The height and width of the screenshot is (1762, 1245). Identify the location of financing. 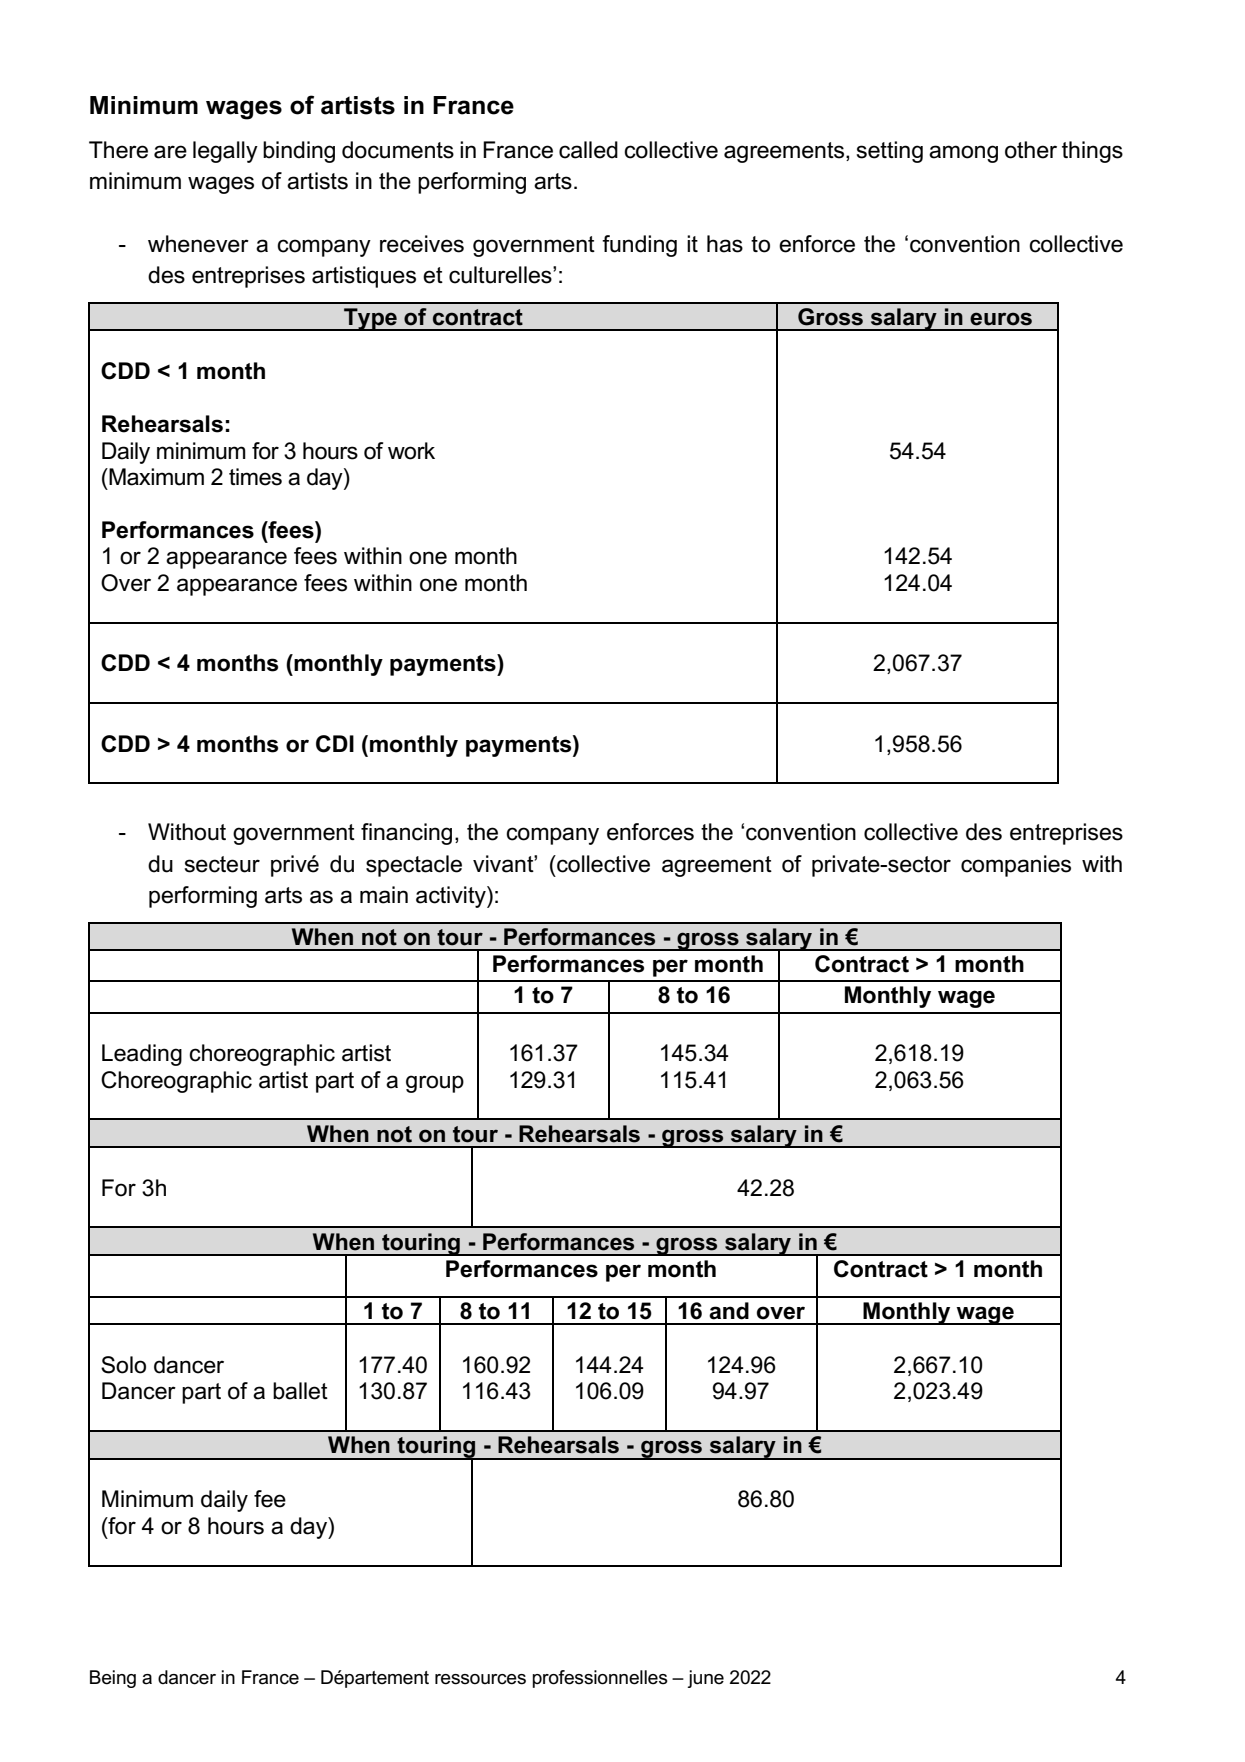
(406, 834).
